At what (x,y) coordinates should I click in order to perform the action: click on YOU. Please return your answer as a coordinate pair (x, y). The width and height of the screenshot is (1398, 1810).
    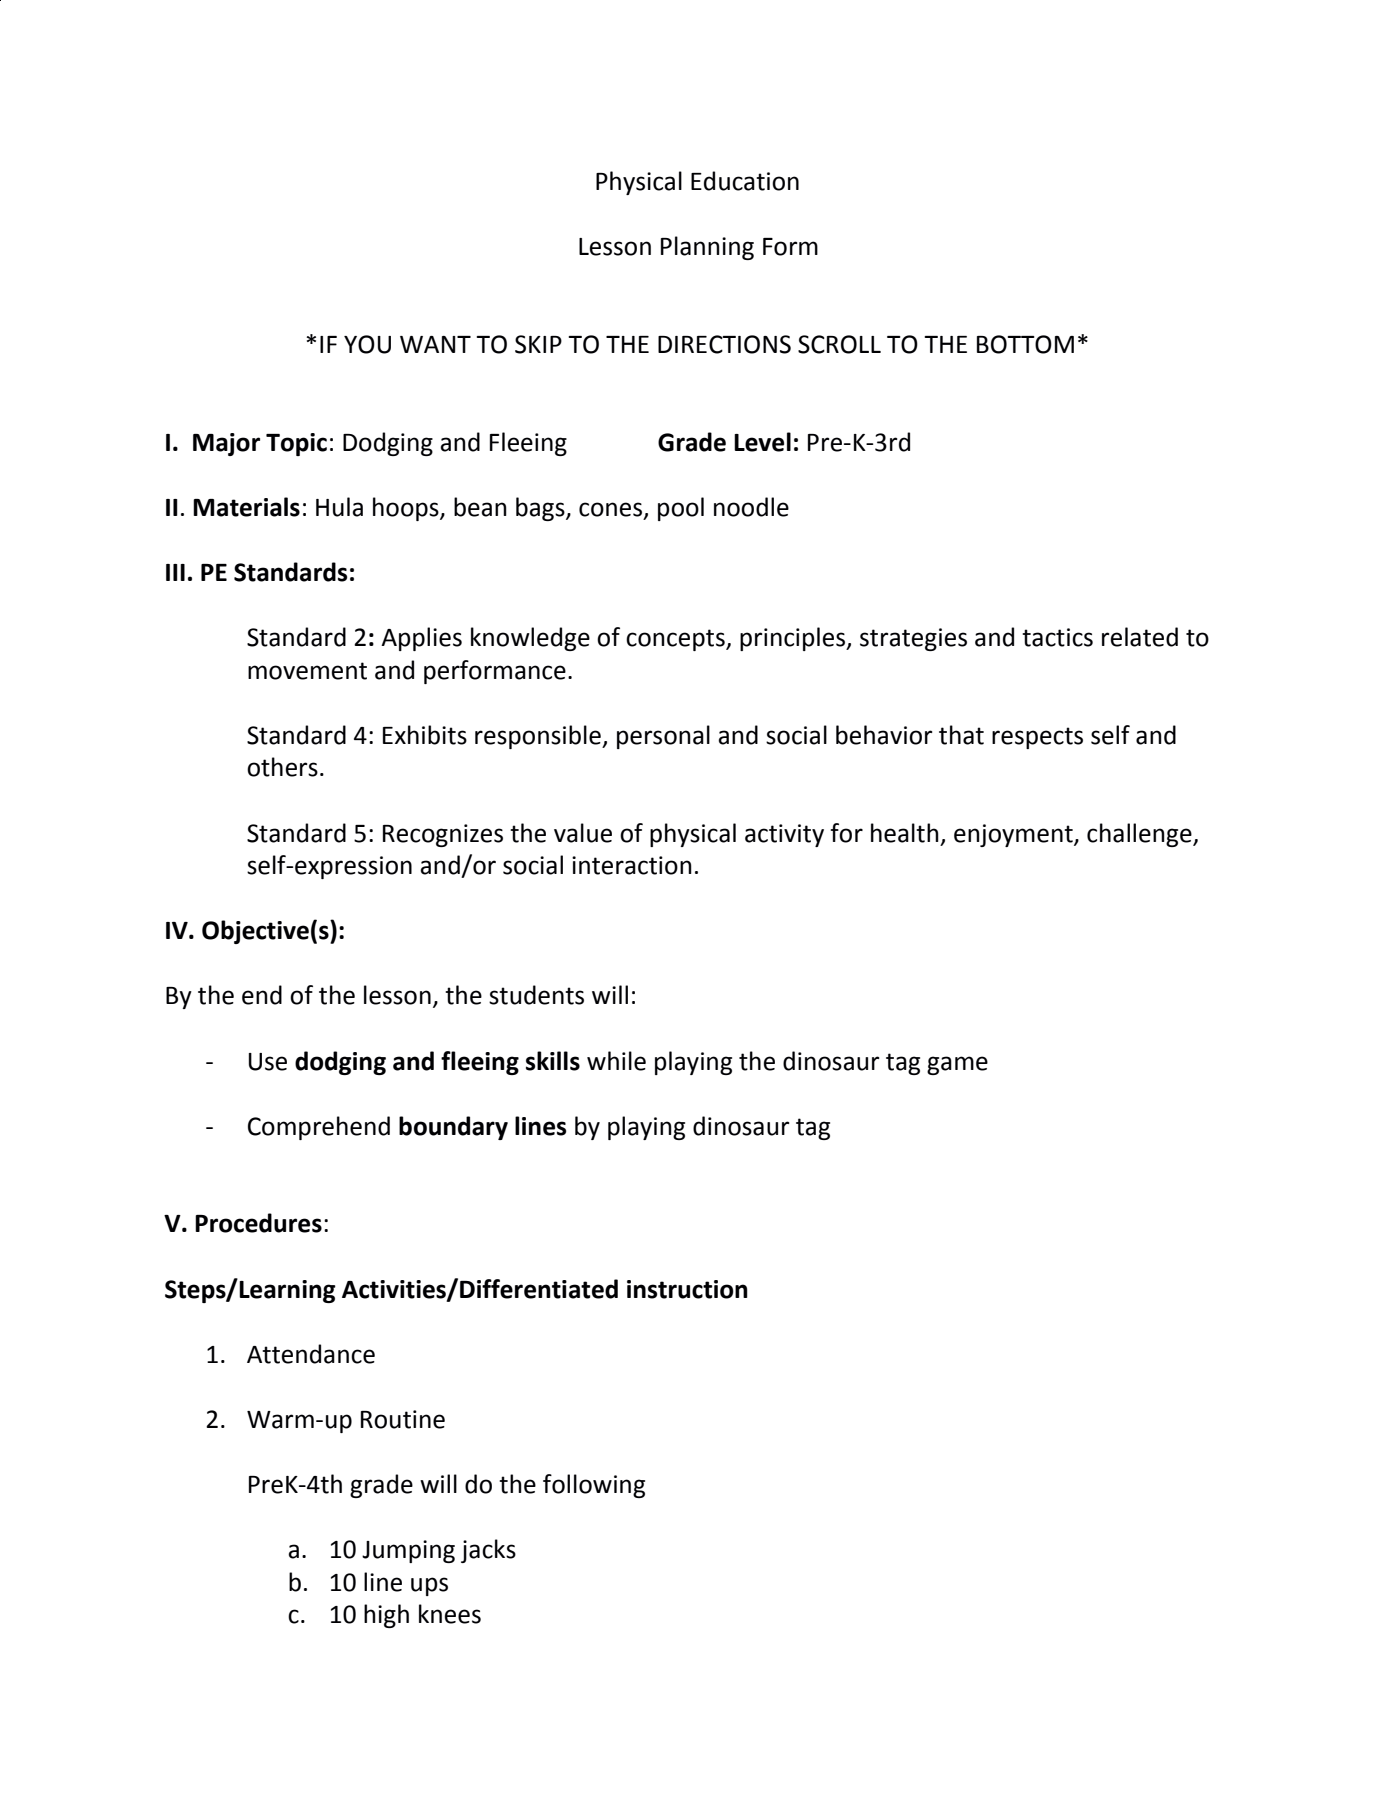
    Looking at the image, I should click on (367, 344).
